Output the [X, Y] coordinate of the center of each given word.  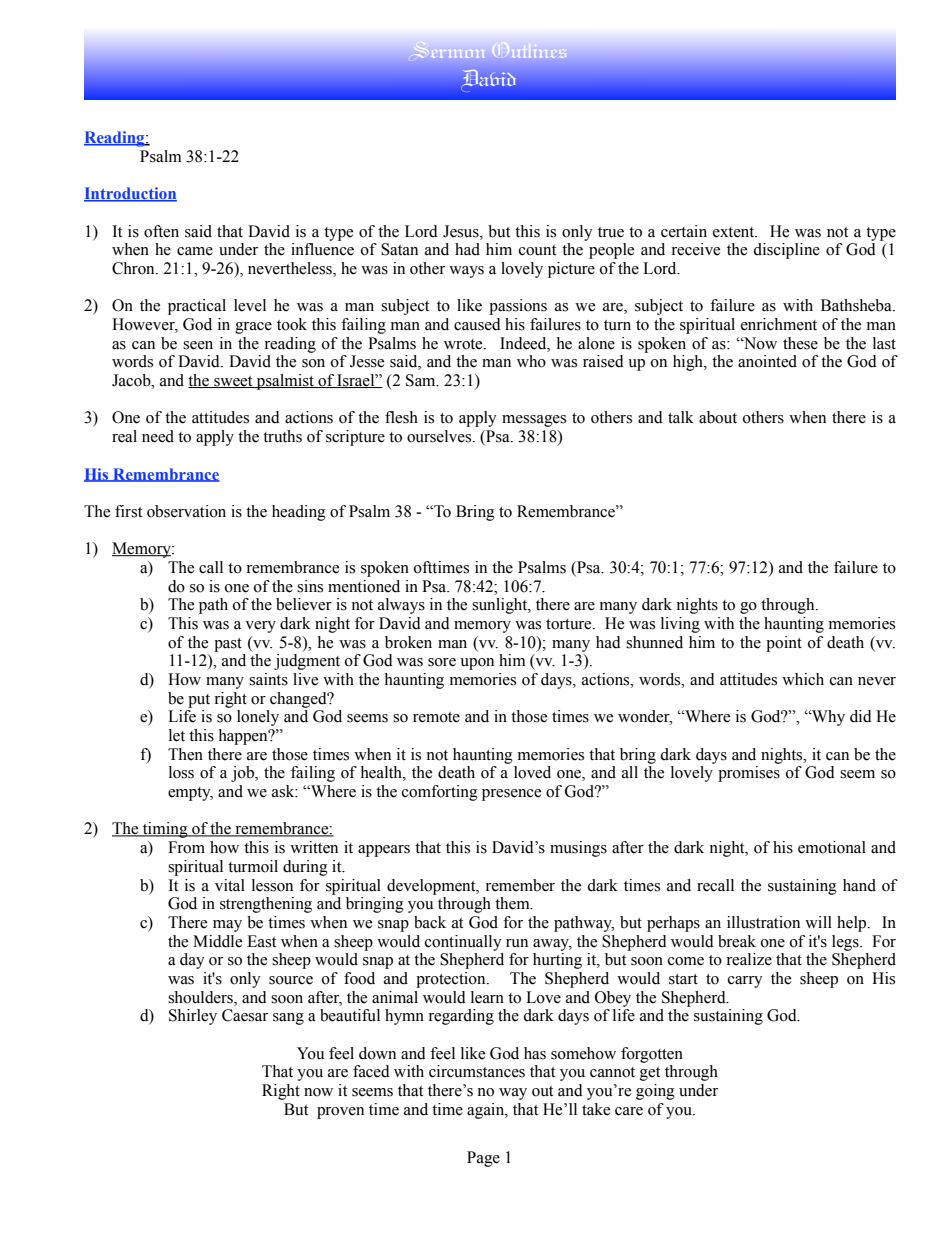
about [718, 417]
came [195, 251]
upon [477, 664]
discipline [786, 251]
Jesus [462, 231]
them [513, 903]
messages [534, 421]
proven [340, 1113]
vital [230, 885]
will [818, 922]
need [158, 436]
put [199, 701]
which [803, 679]
